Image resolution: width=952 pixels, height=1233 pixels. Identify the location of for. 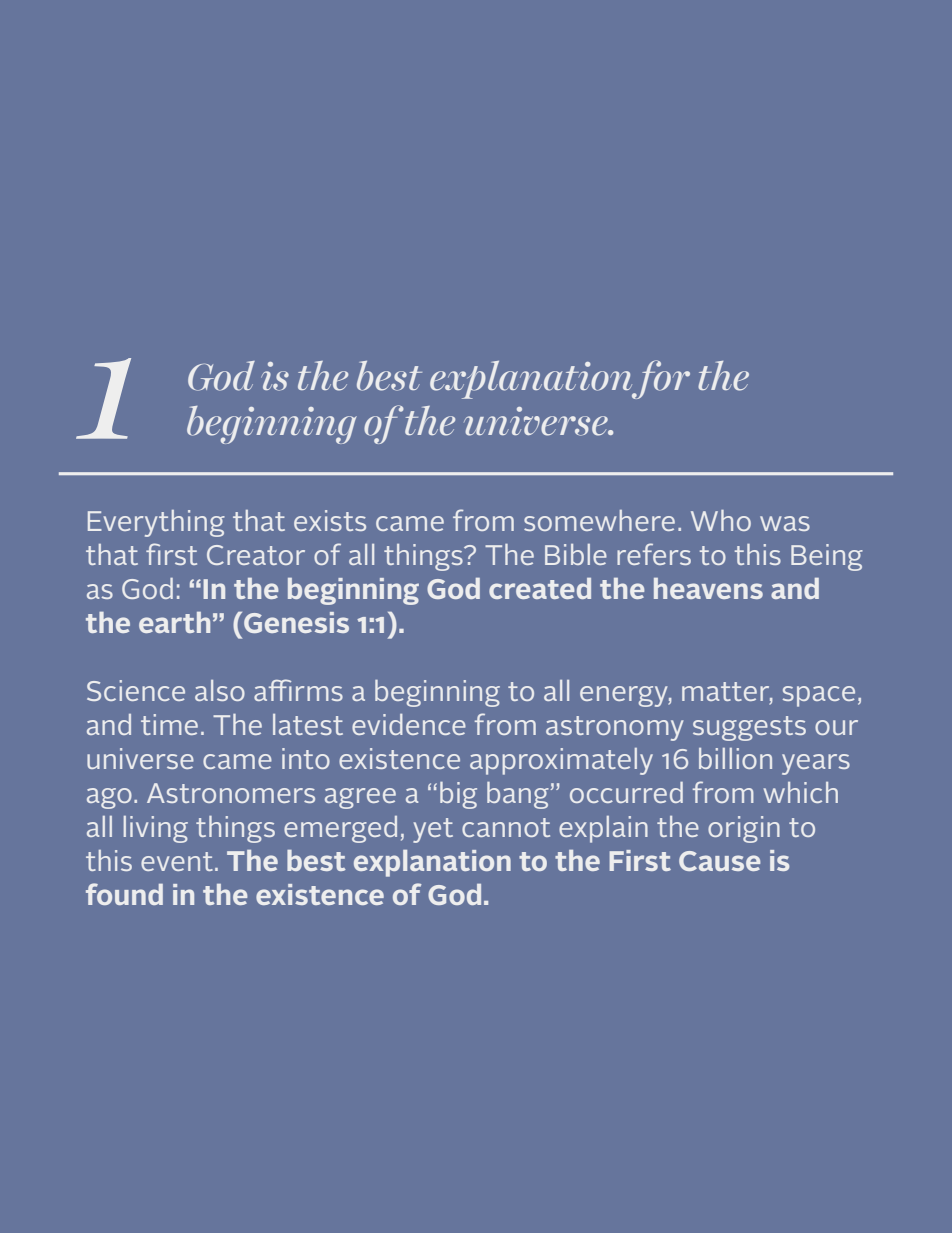
(660, 379).
